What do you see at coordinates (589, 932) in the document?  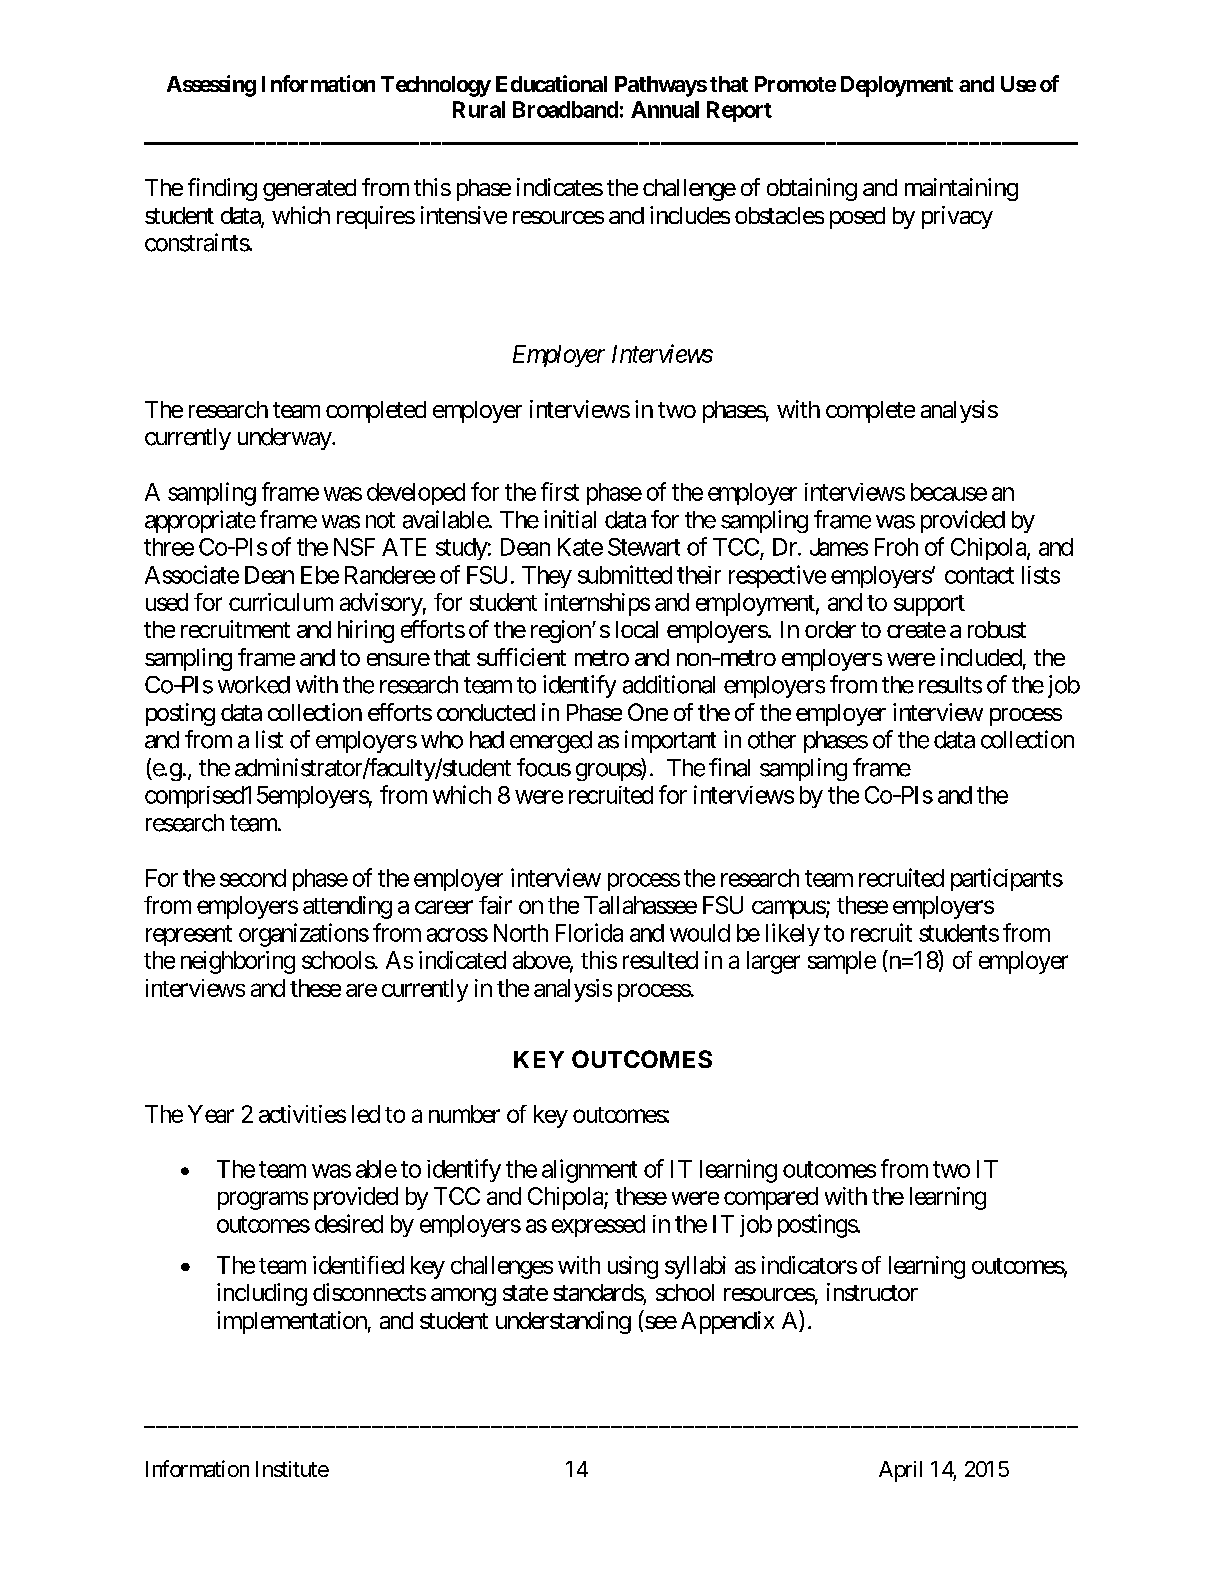 I see `Florida` at bounding box center [589, 932].
